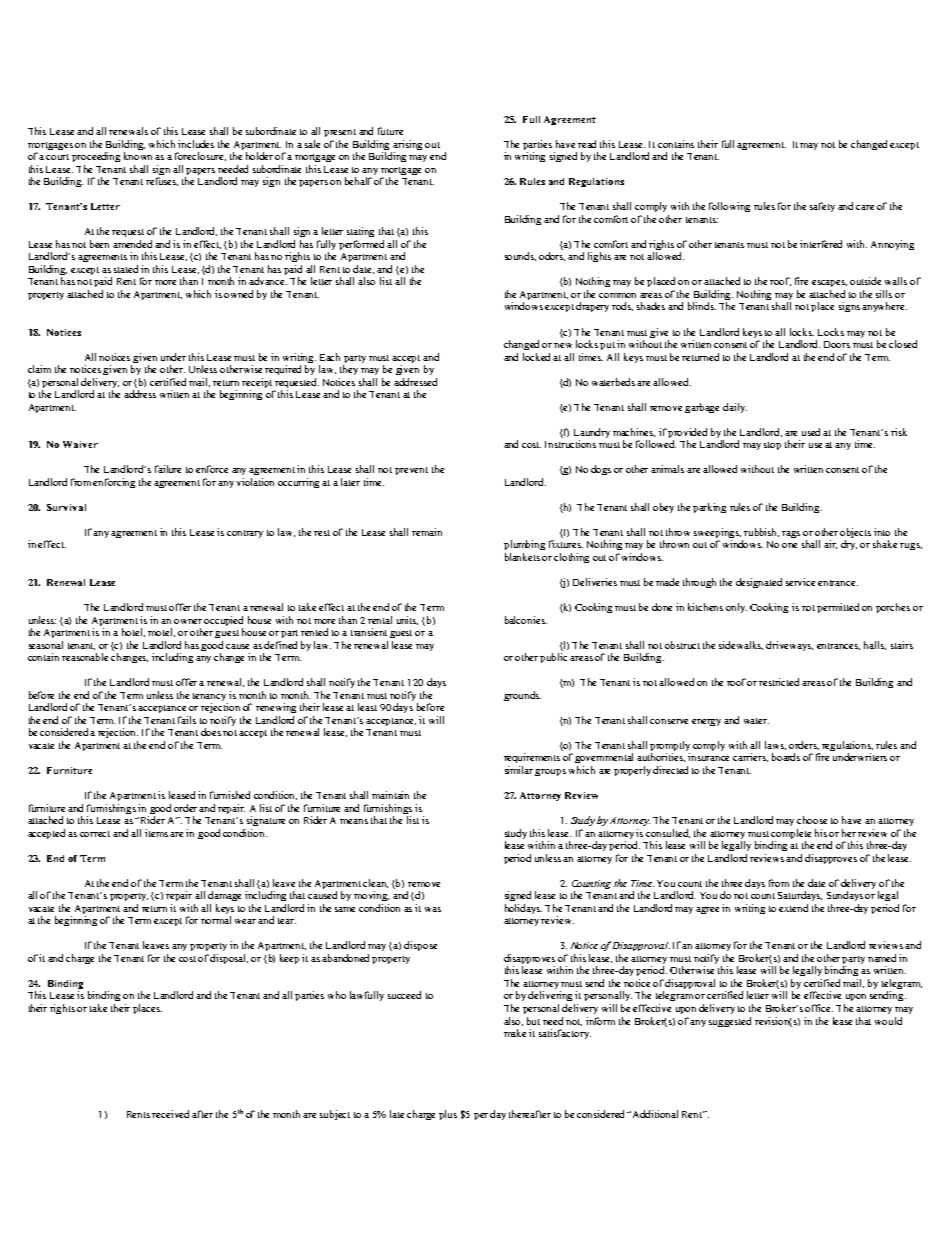  Describe the element at coordinates (133, 632) in the page. I see `hotel` at that location.
